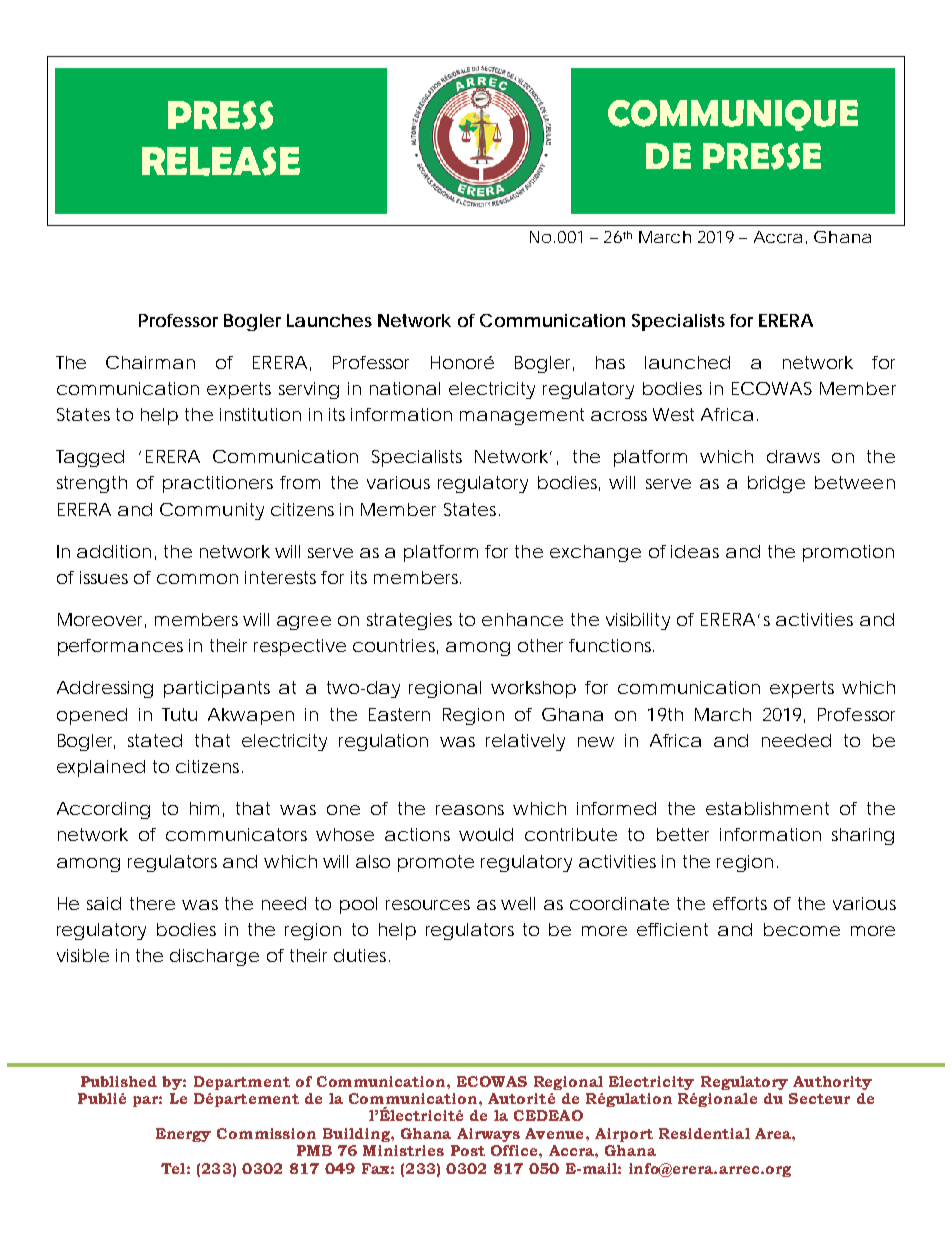 Image resolution: width=952 pixels, height=1233 pixels. What do you see at coordinates (470, 810) in the page?
I see `reasons` at bounding box center [470, 810].
